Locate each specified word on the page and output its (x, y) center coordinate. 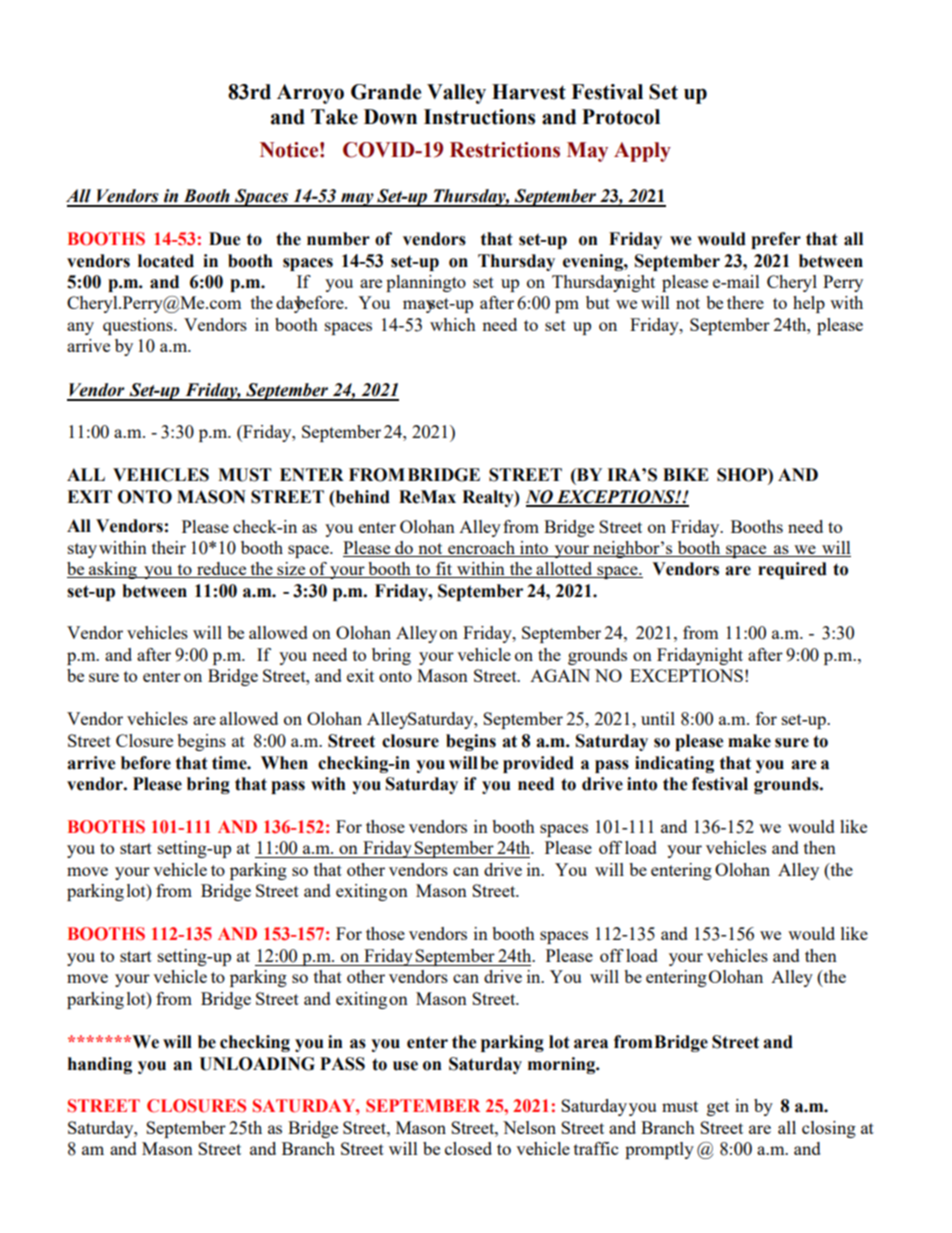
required (792, 570)
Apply (642, 152)
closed (468, 1148)
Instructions (479, 117)
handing (100, 1065)
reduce (222, 570)
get (718, 1108)
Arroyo (310, 94)
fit (444, 570)
